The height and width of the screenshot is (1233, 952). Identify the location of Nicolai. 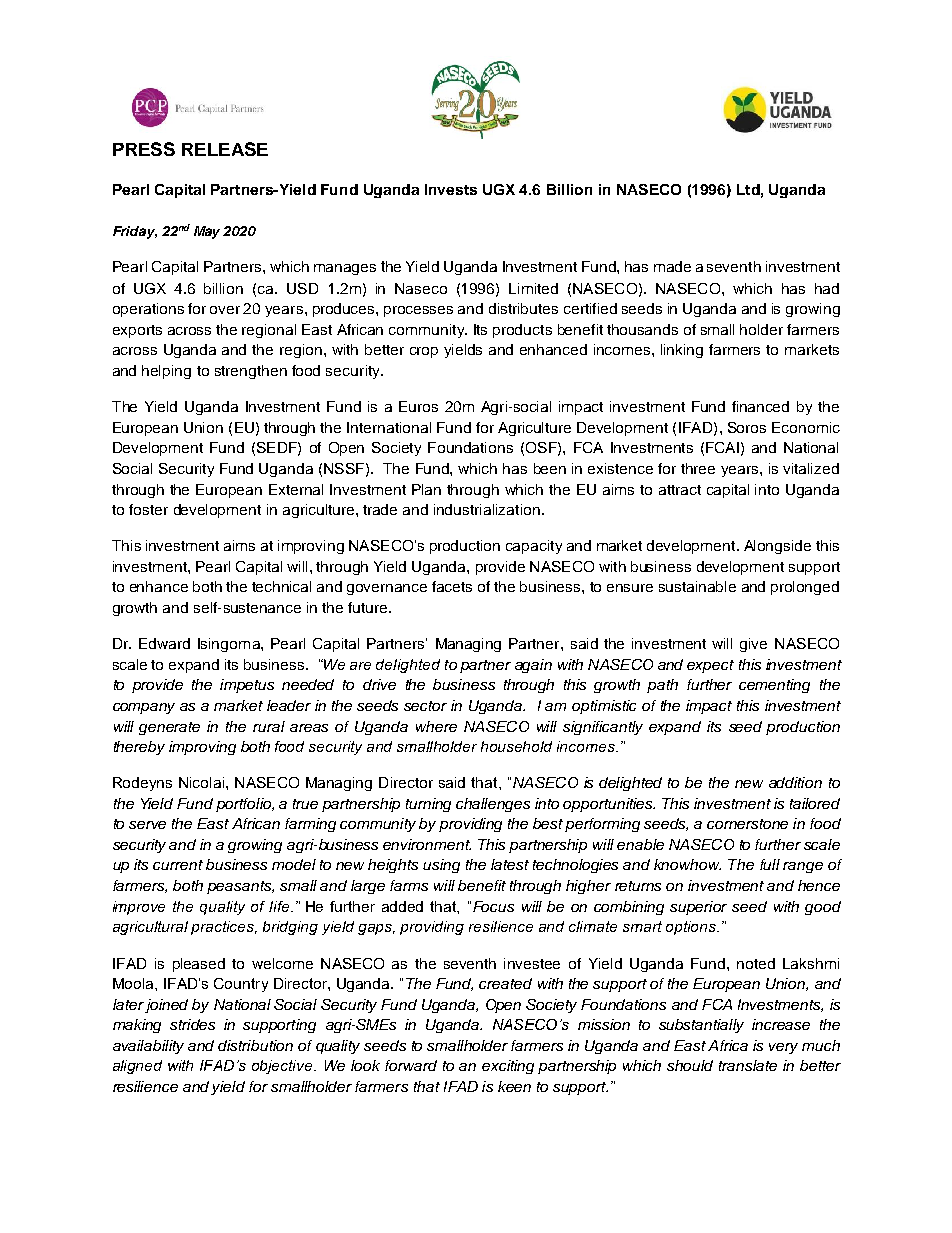
(201, 782).
